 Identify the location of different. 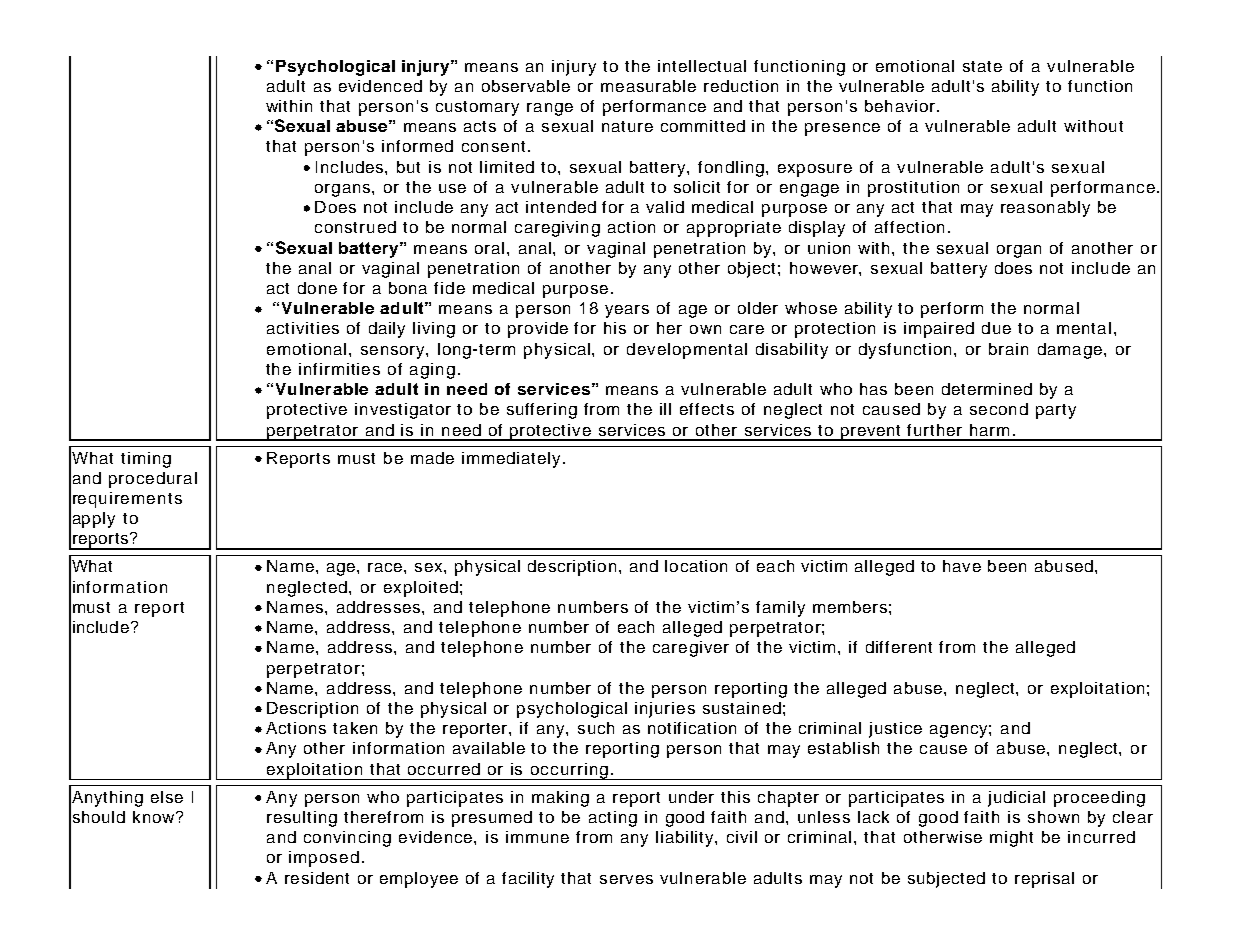
(899, 647).
